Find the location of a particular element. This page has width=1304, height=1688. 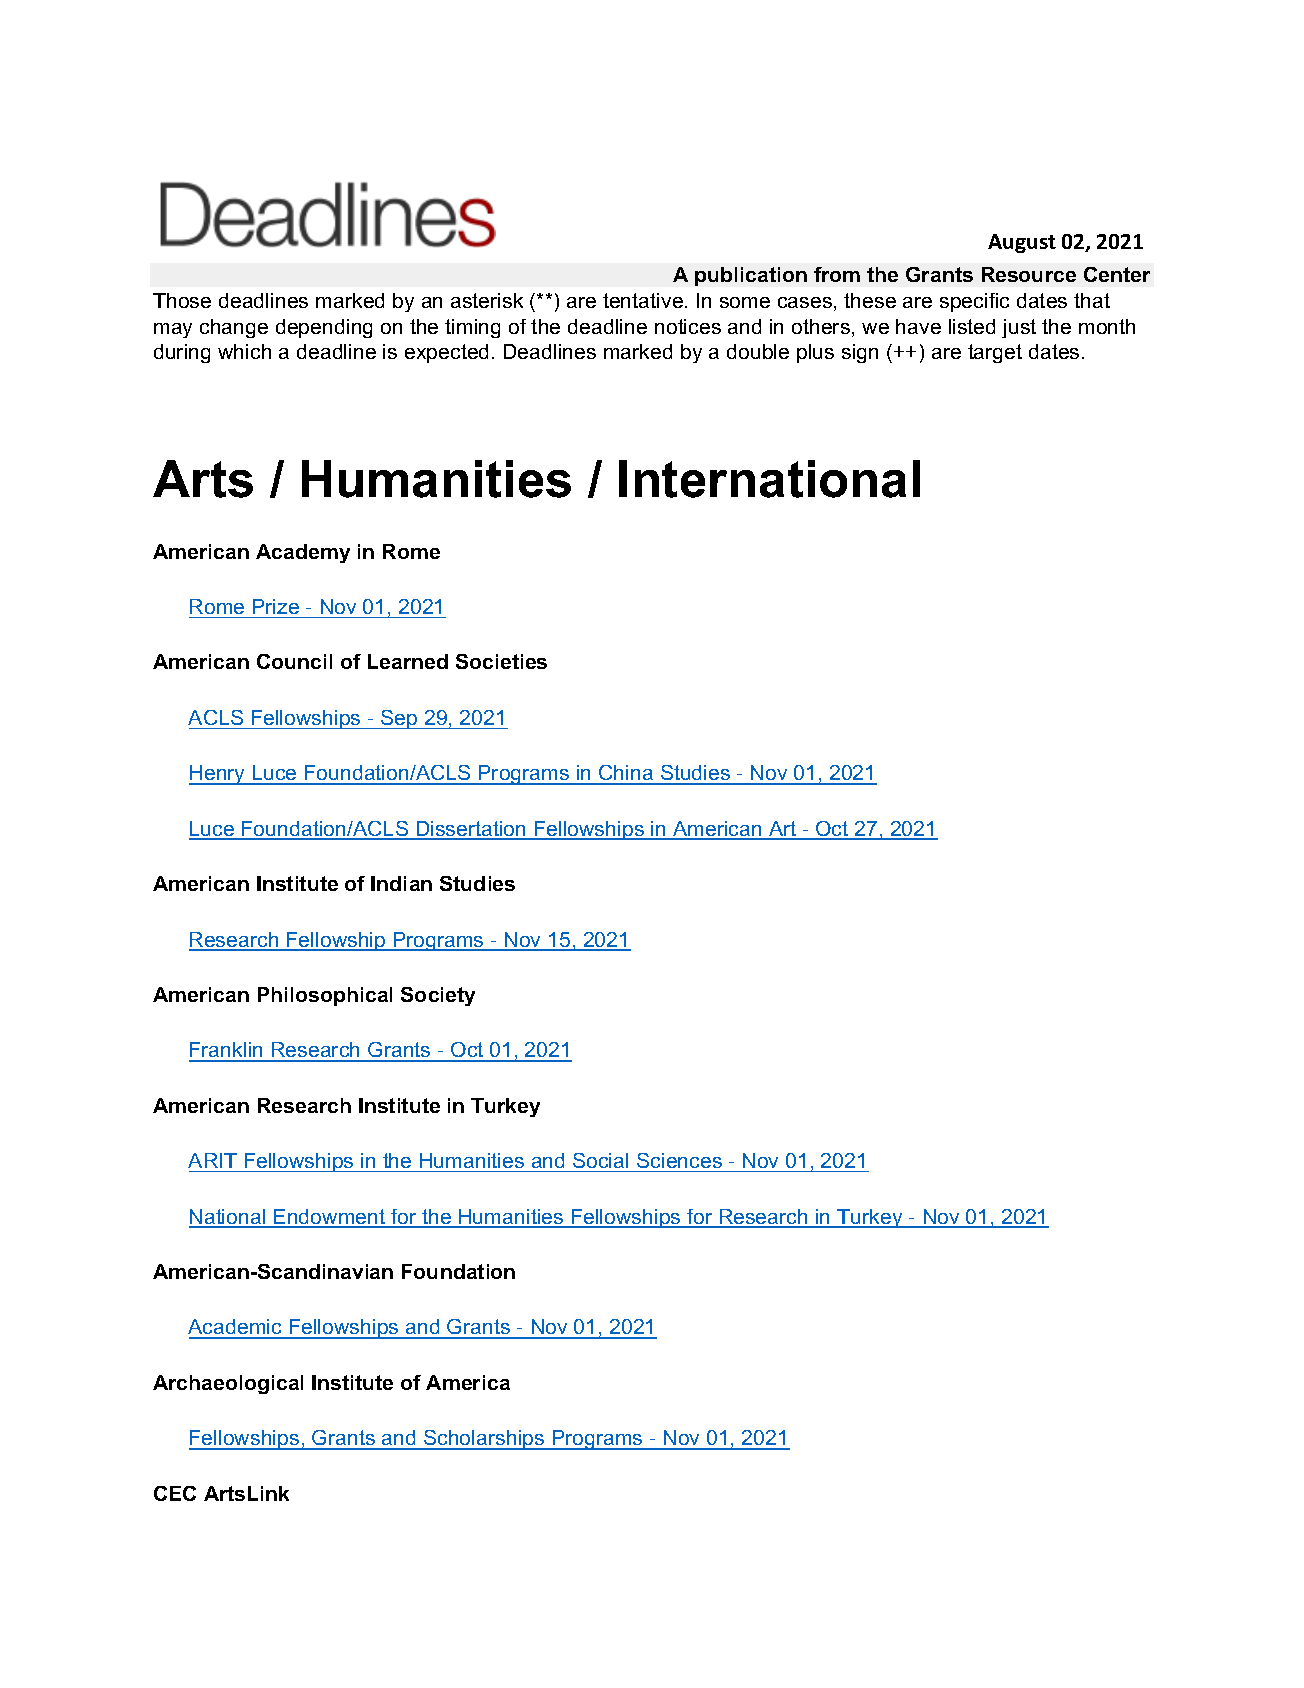

Scholarships is located at coordinates (484, 1440).
